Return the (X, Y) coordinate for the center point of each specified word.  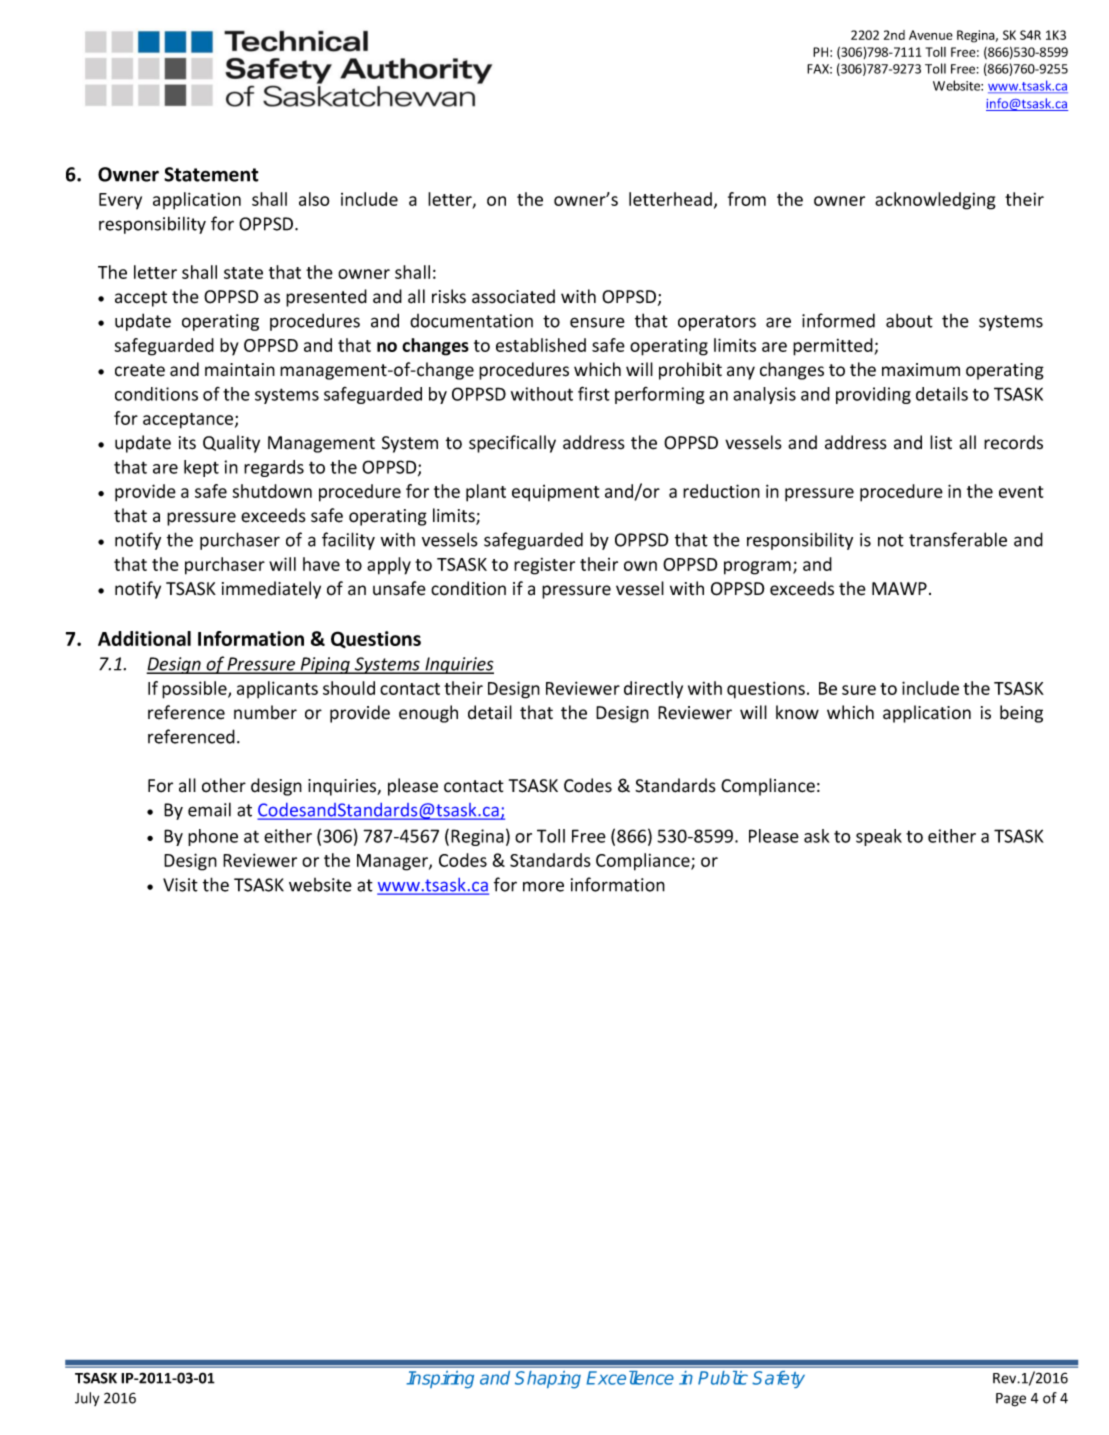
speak (879, 837)
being (1021, 714)
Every (120, 201)
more (543, 886)
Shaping (548, 1380)
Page (1011, 1400)
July (87, 1399)
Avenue (931, 35)
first (594, 393)
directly (653, 690)
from (747, 199)
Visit (180, 885)
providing (873, 395)
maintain (240, 370)
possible (195, 690)
